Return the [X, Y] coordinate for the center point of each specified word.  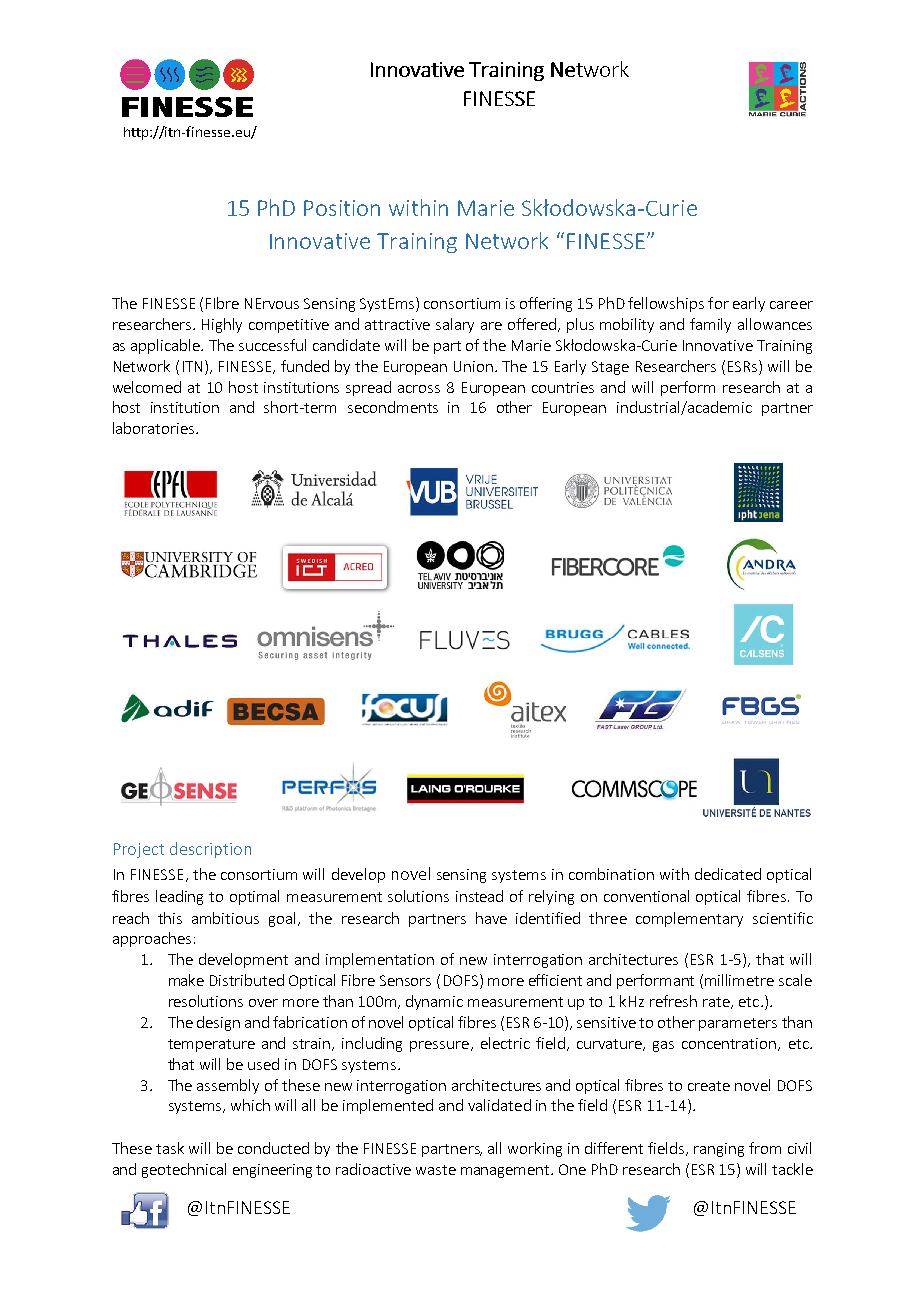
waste [436, 1170]
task [170, 1148]
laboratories [153, 428]
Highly [222, 325]
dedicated [728, 874]
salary [455, 325]
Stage [610, 368]
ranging [719, 1150]
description [210, 850]
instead [479, 896]
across [419, 389]
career [791, 305]
